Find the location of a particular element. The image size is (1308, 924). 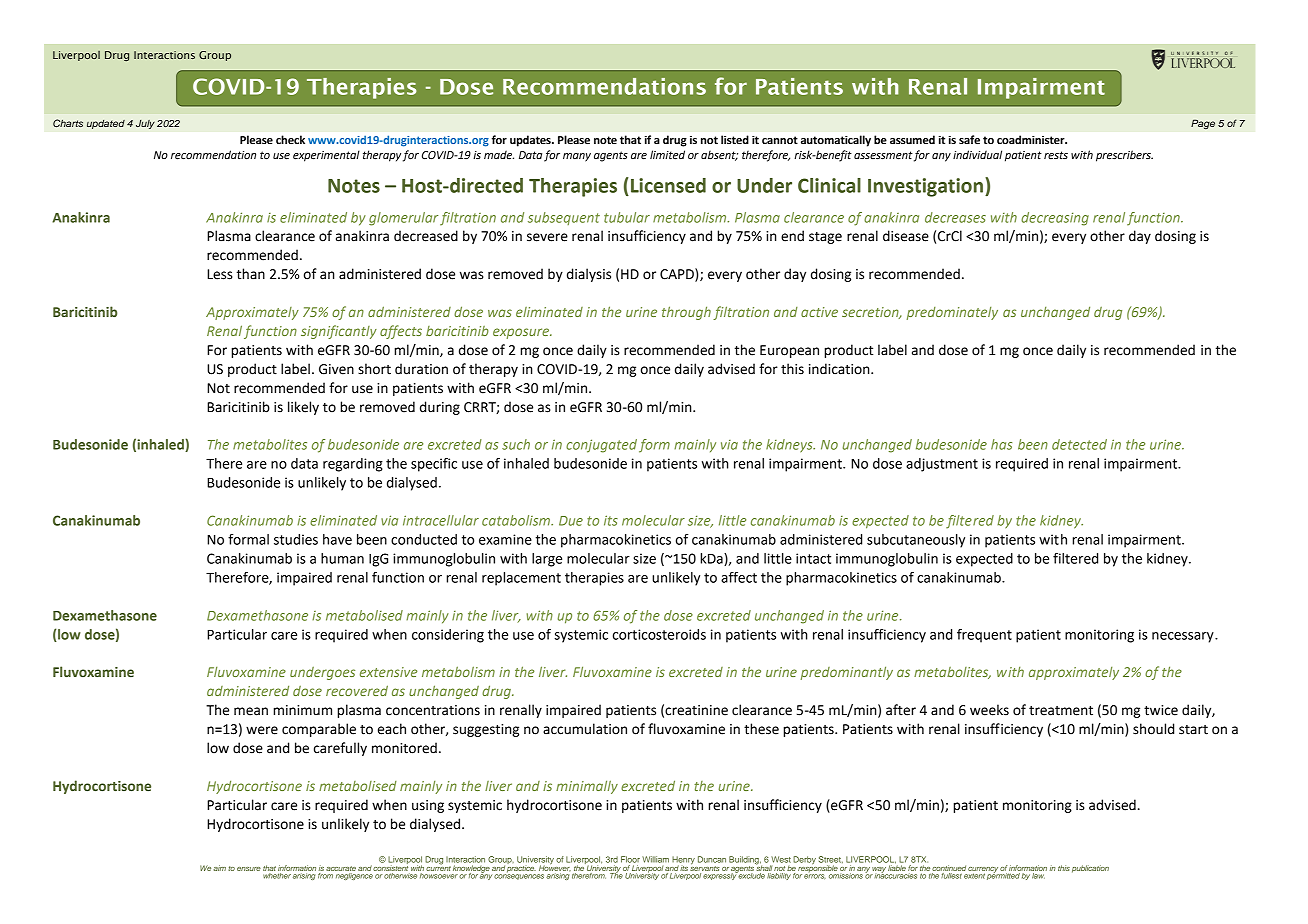

subcutaneously is located at coordinates (916, 541).
